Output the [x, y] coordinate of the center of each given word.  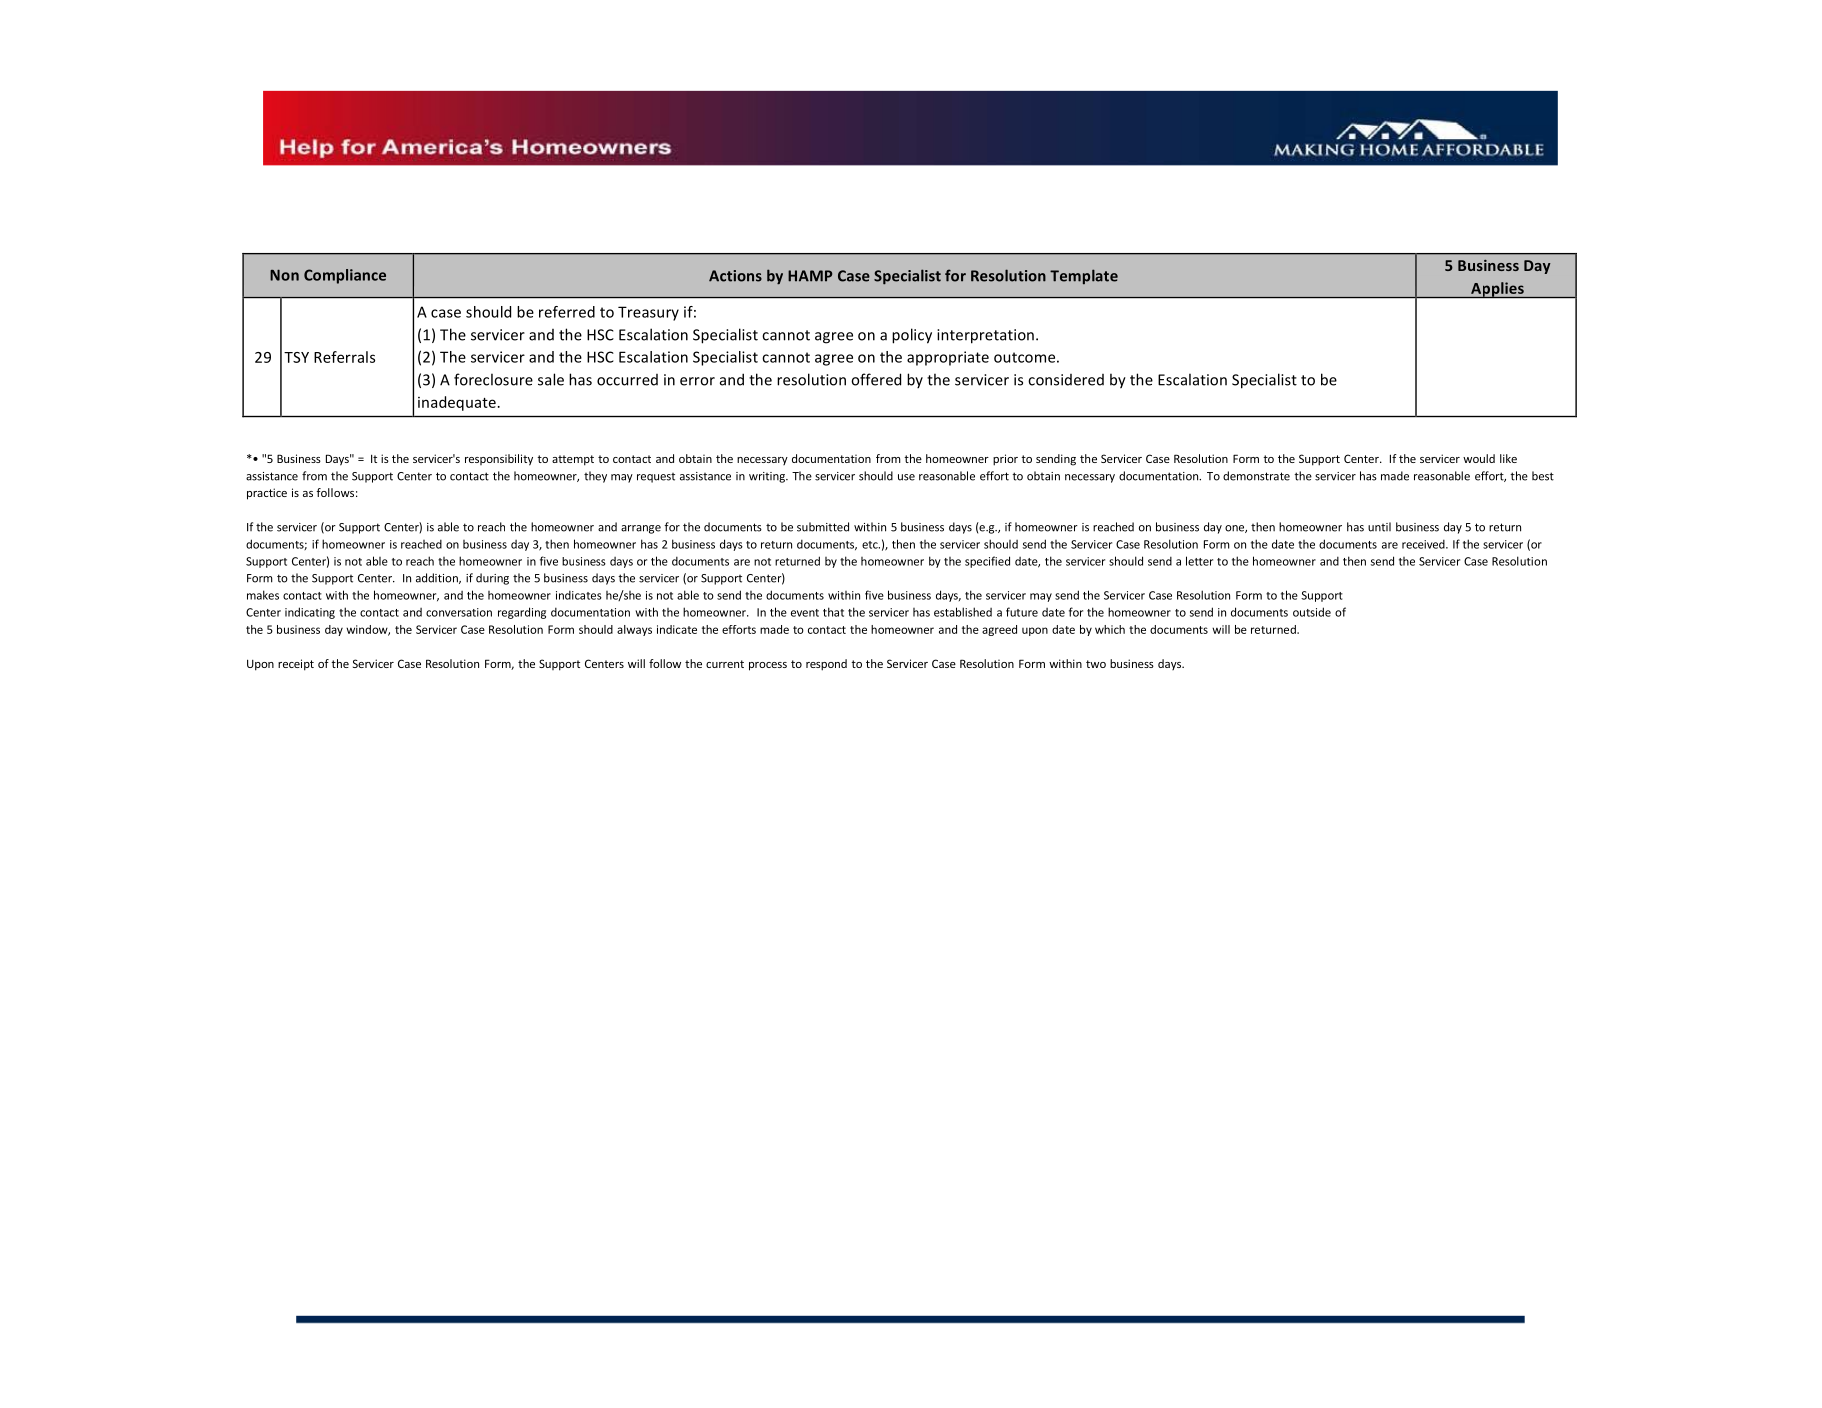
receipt [296, 665]
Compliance [345, 276]
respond [826, 665]
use [906, 477]
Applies [1497, 290]
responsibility [499, 460]
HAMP [810, 276]
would [1479, 458]
